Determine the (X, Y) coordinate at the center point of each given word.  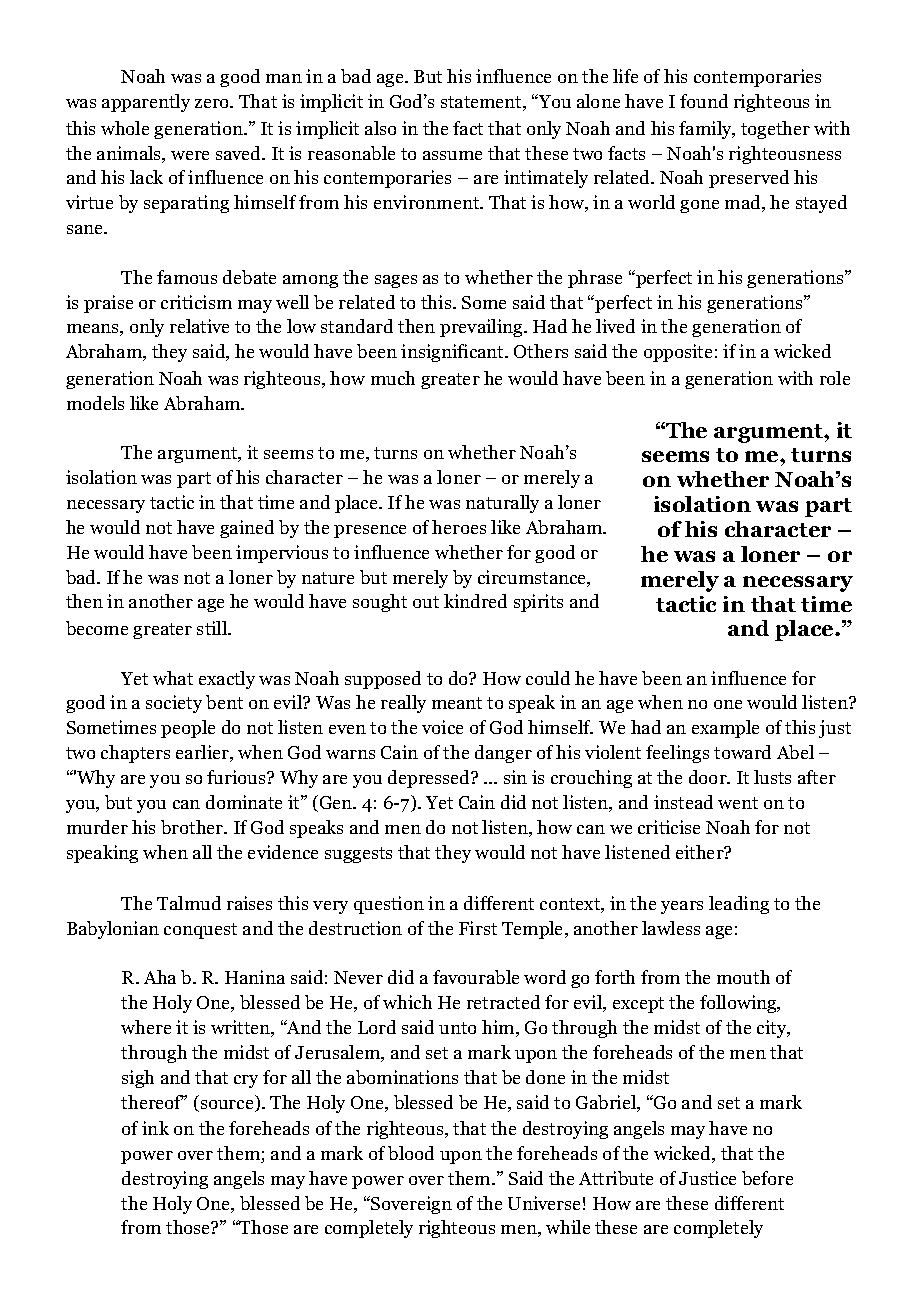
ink (155, 1128)
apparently (146, 103)
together (775, 130)
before (767, 1178)
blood (411, 1153)
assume (452, 155)
